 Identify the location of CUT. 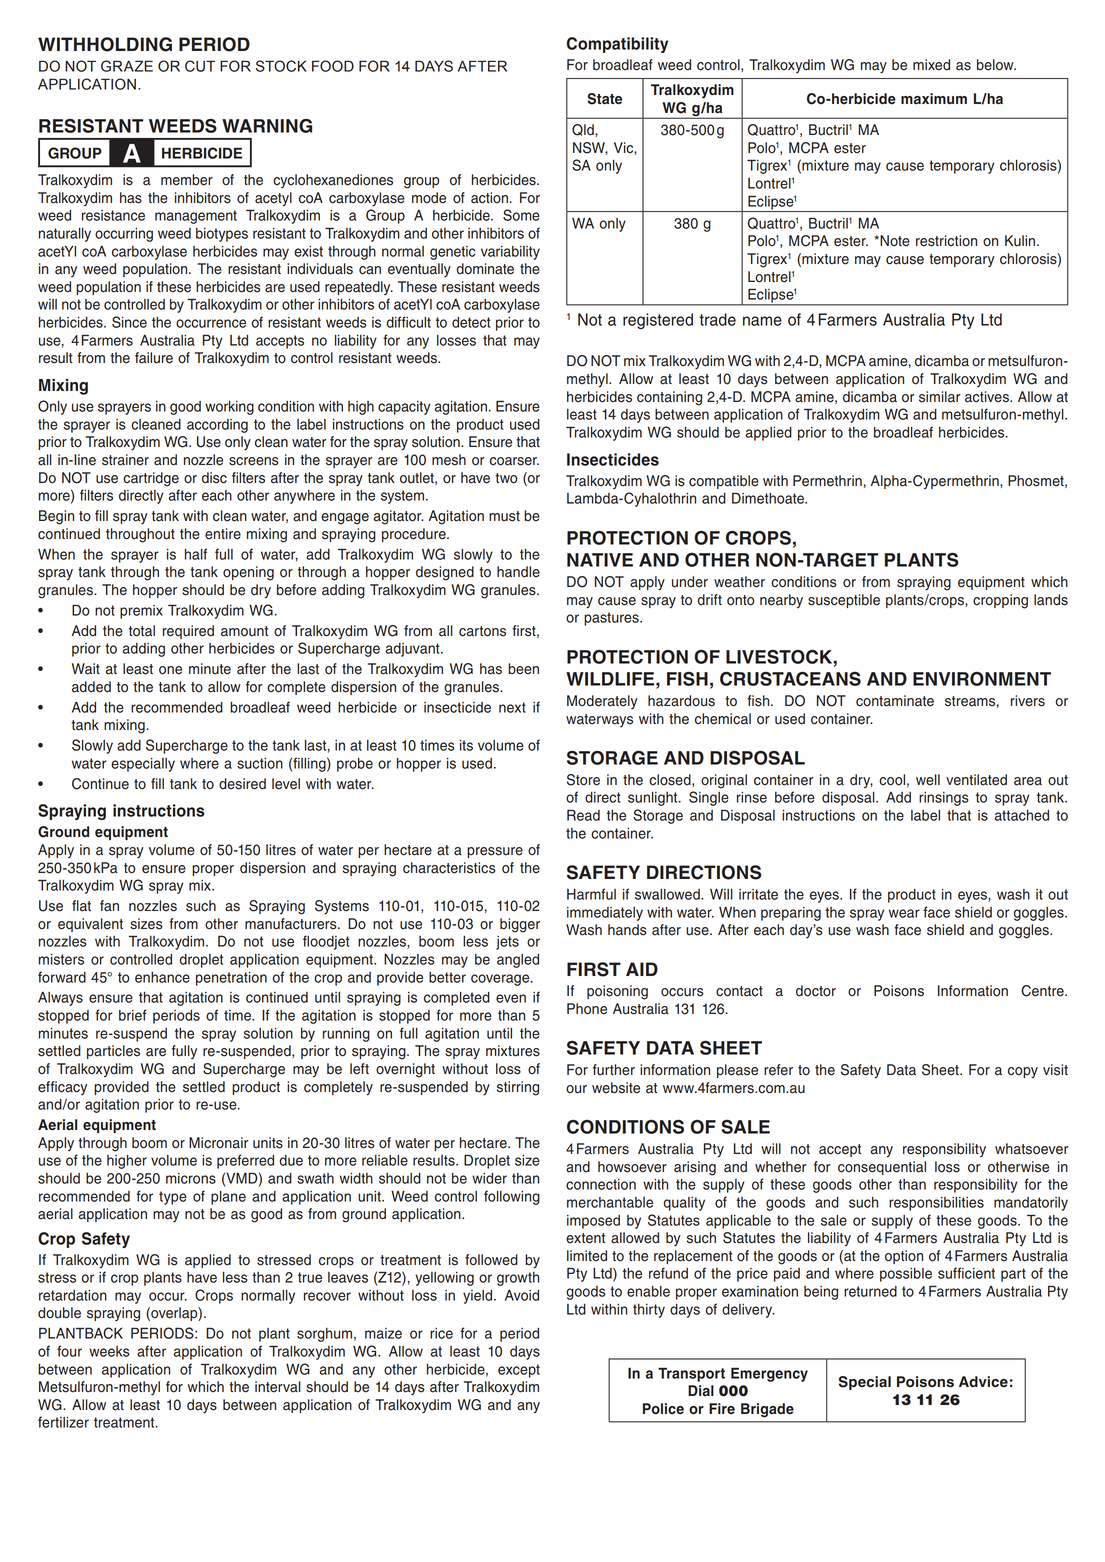
(200, 66).
